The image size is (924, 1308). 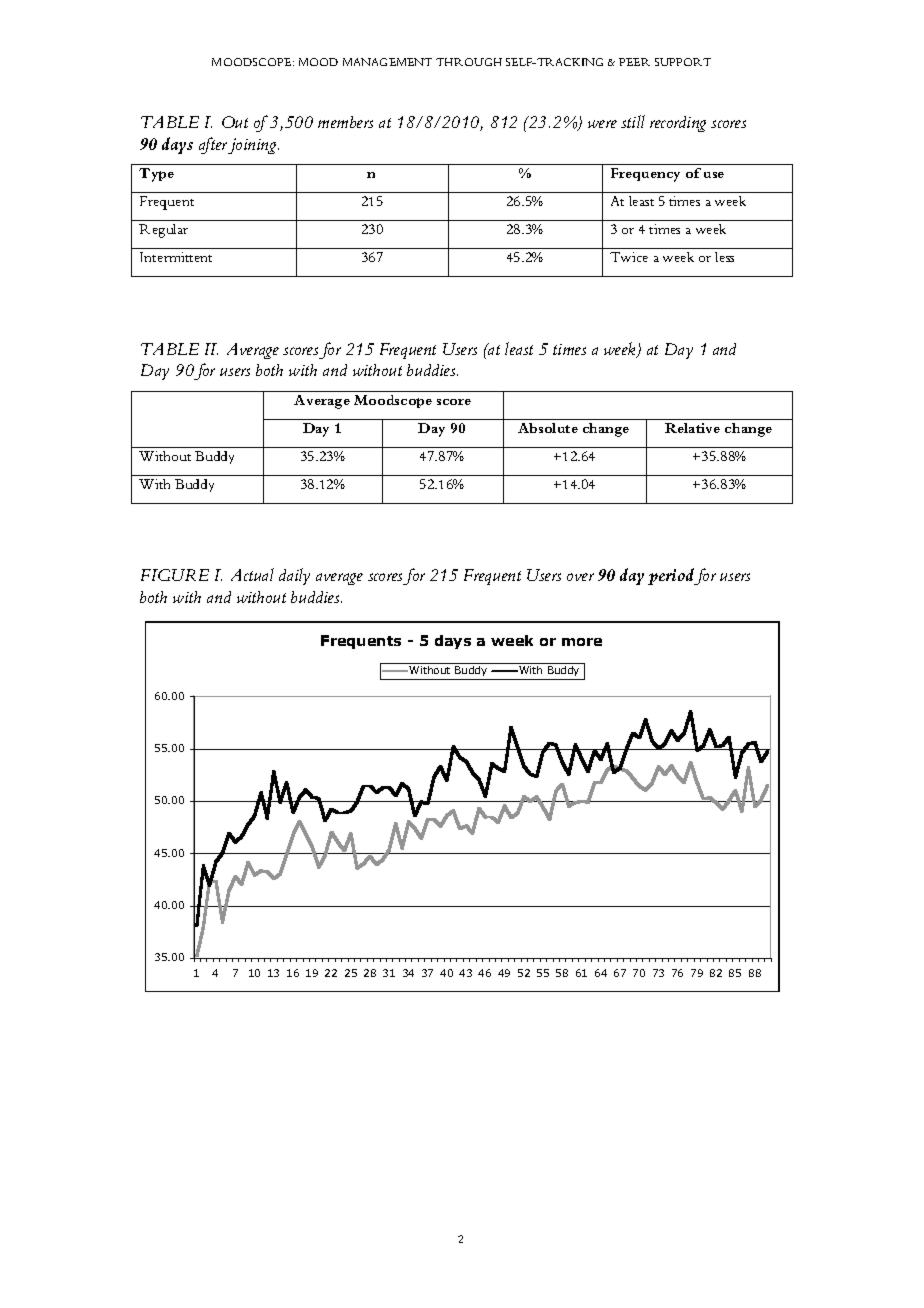 What do you see at coordinates (629, 257) in the page?
I see `Twice` at bounding box center [629, 257].
